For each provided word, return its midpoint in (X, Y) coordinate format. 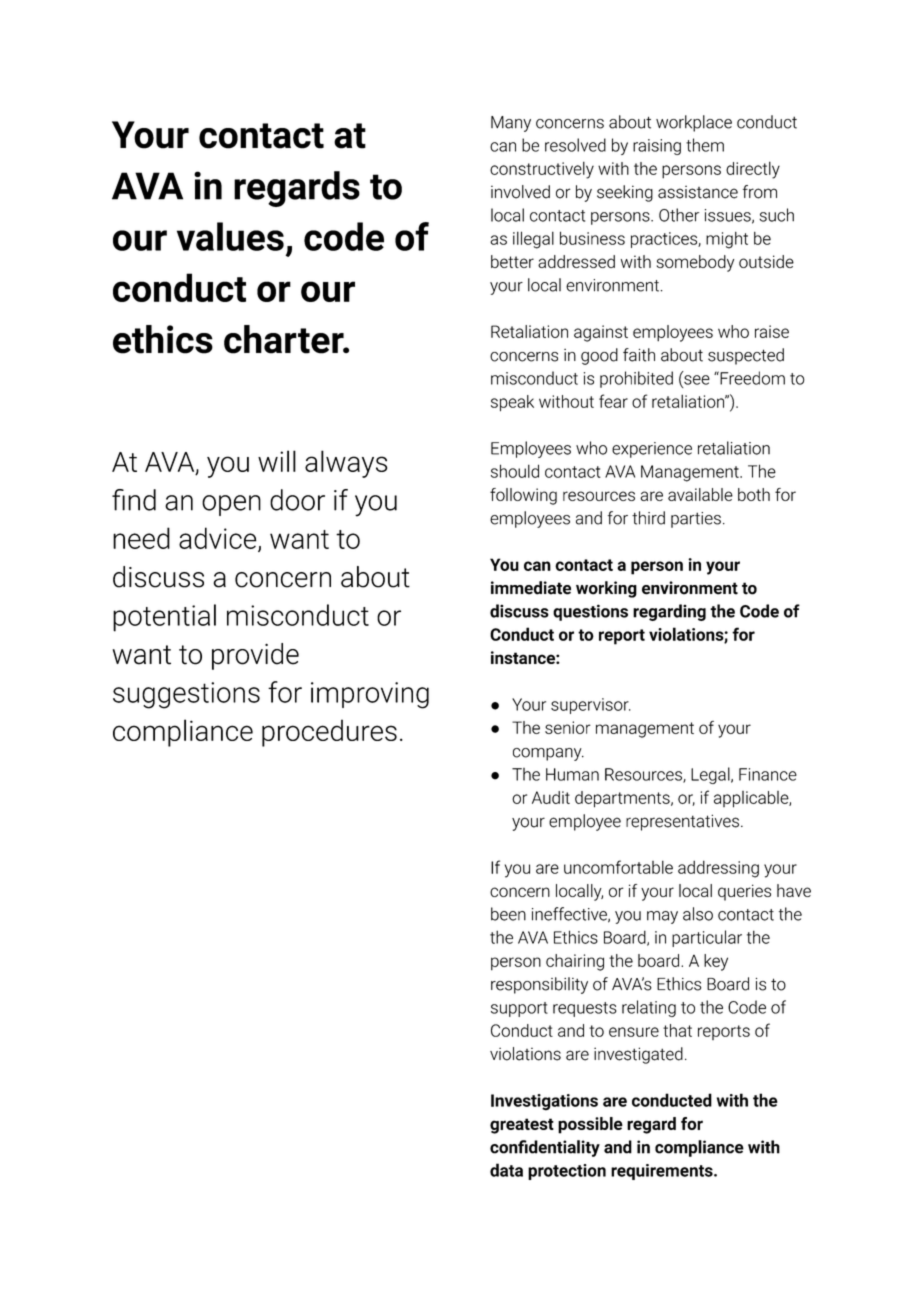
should (515, 471)
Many (511, 124)
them (705, 145)
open (231, 505)
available (700, 494)
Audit (551, 797)
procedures (329, 733)
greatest (522, 1126)
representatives (682, 822)
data (506, 1170)
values (230, 236)
